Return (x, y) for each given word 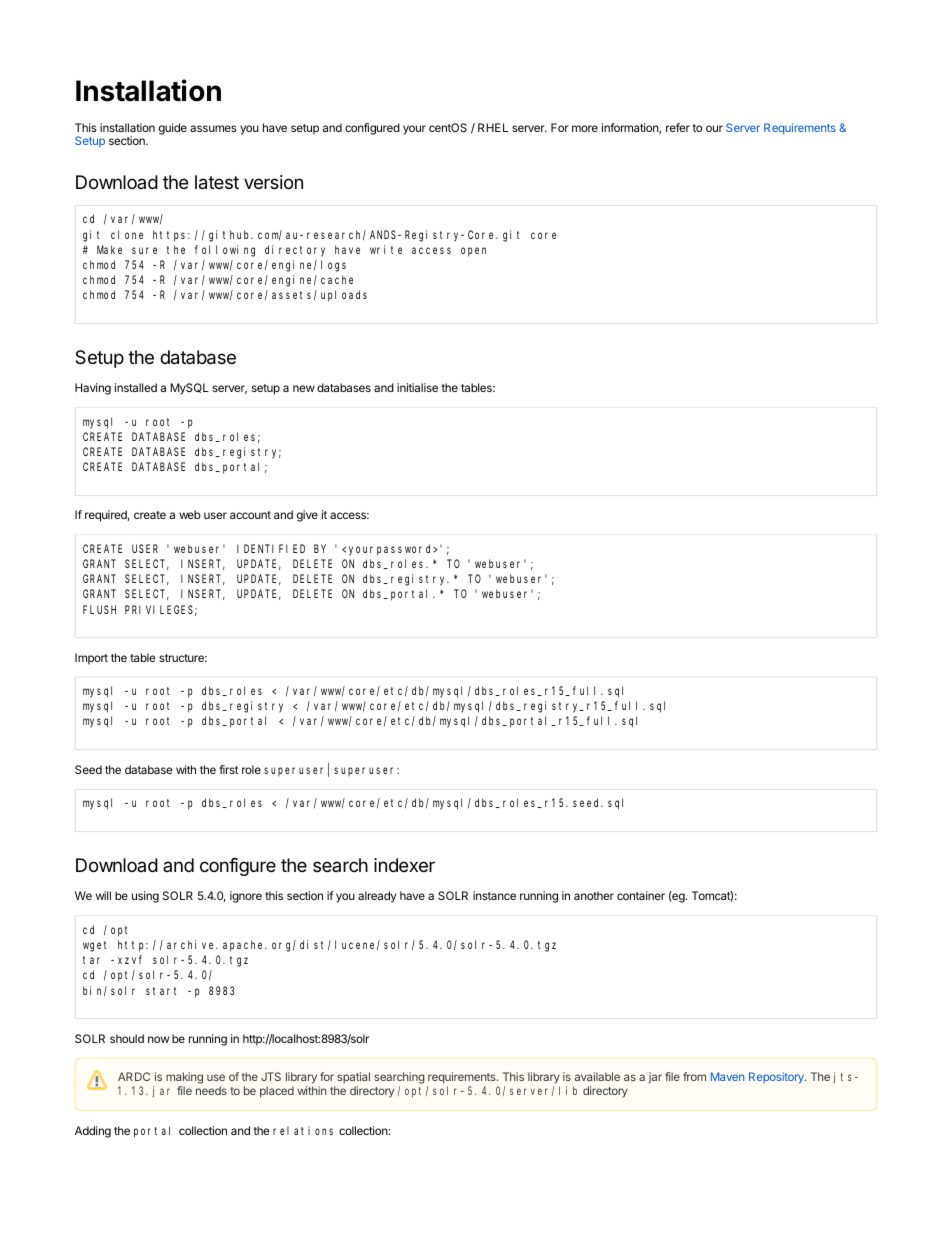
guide (173, 129)
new (304, 388)
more (585, 128)
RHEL (493, 127)
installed (136, 387)
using (145, 897)
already (377, 897)
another (594, 895)
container (641, 895)
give (307, 516)
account (250, 515)
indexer (404, 865)
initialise (417, 387)
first (229, 769)
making (184, 1078)
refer (678, 127)
